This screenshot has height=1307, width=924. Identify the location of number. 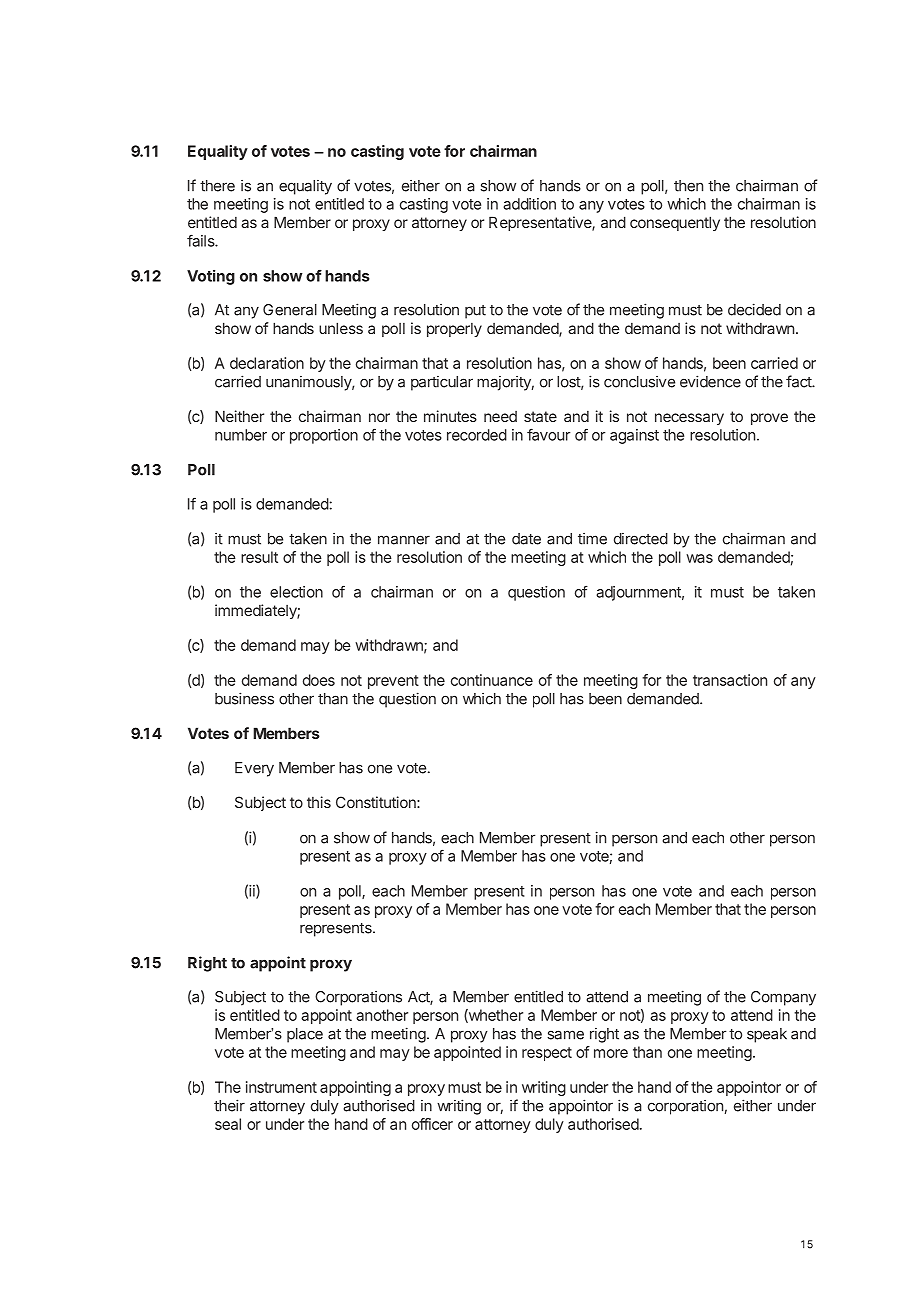
(241, 435).
